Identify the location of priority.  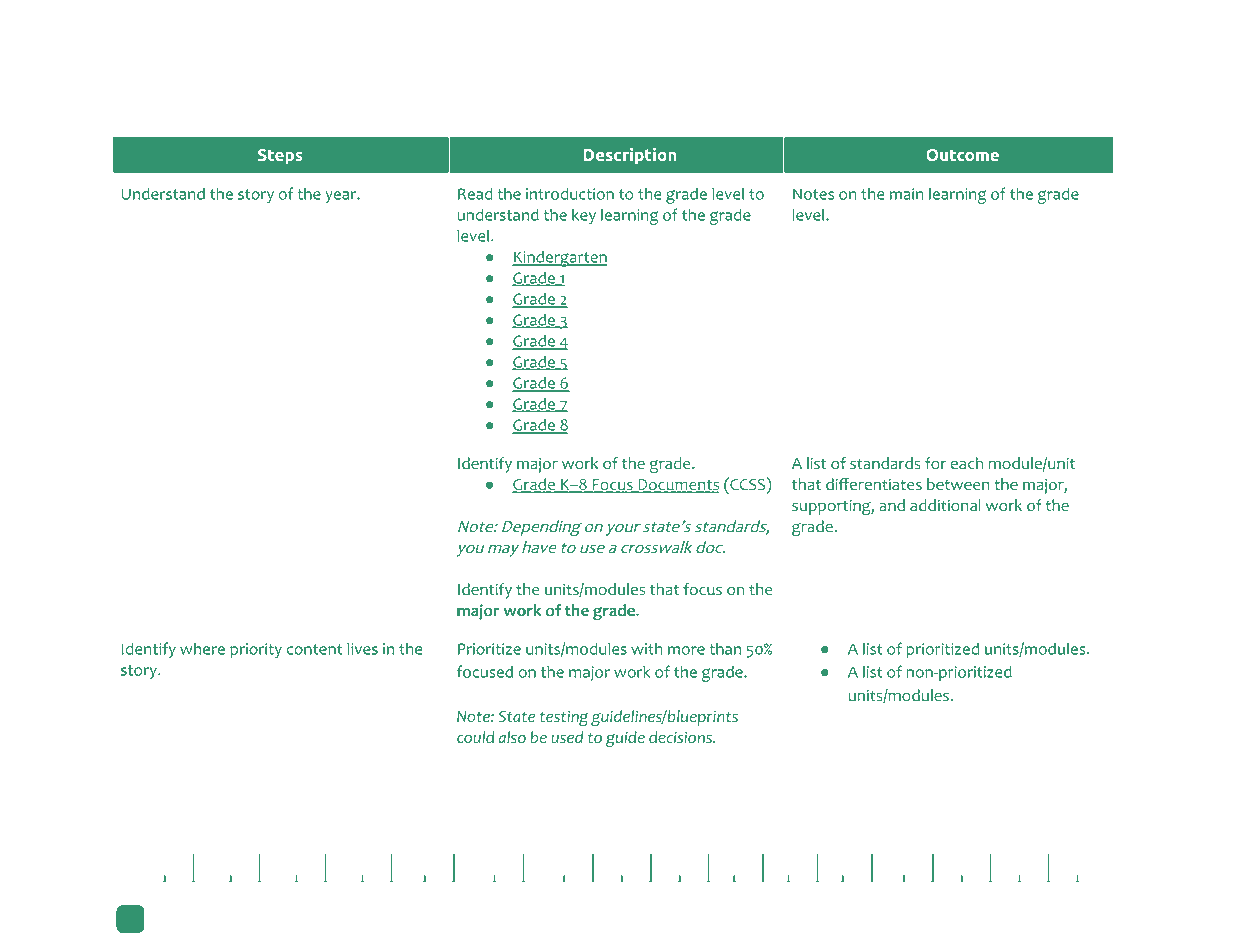
(256, 651).
